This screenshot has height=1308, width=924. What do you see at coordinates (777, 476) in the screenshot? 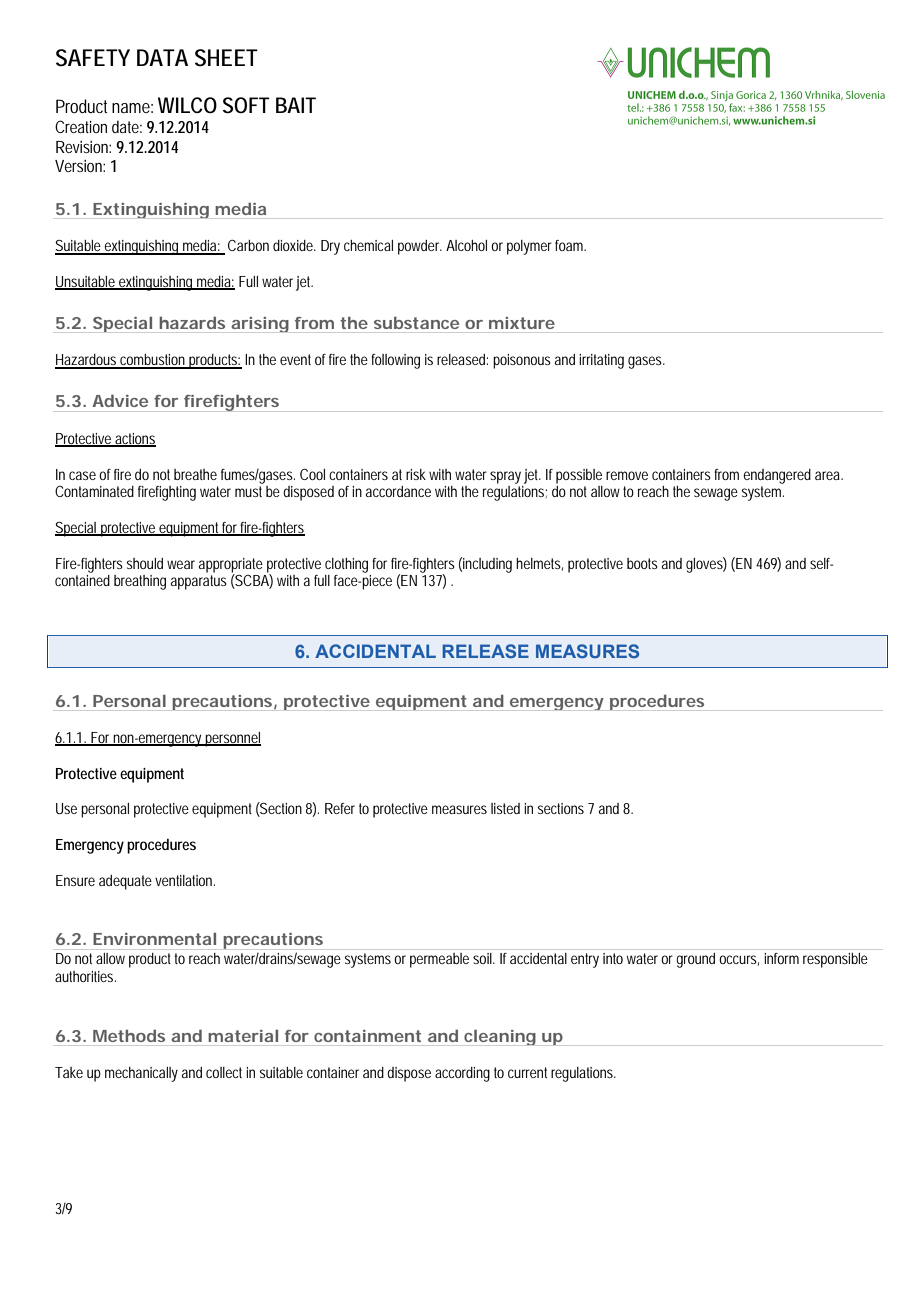
I see `endangered` at bounding box center [777, 476].
